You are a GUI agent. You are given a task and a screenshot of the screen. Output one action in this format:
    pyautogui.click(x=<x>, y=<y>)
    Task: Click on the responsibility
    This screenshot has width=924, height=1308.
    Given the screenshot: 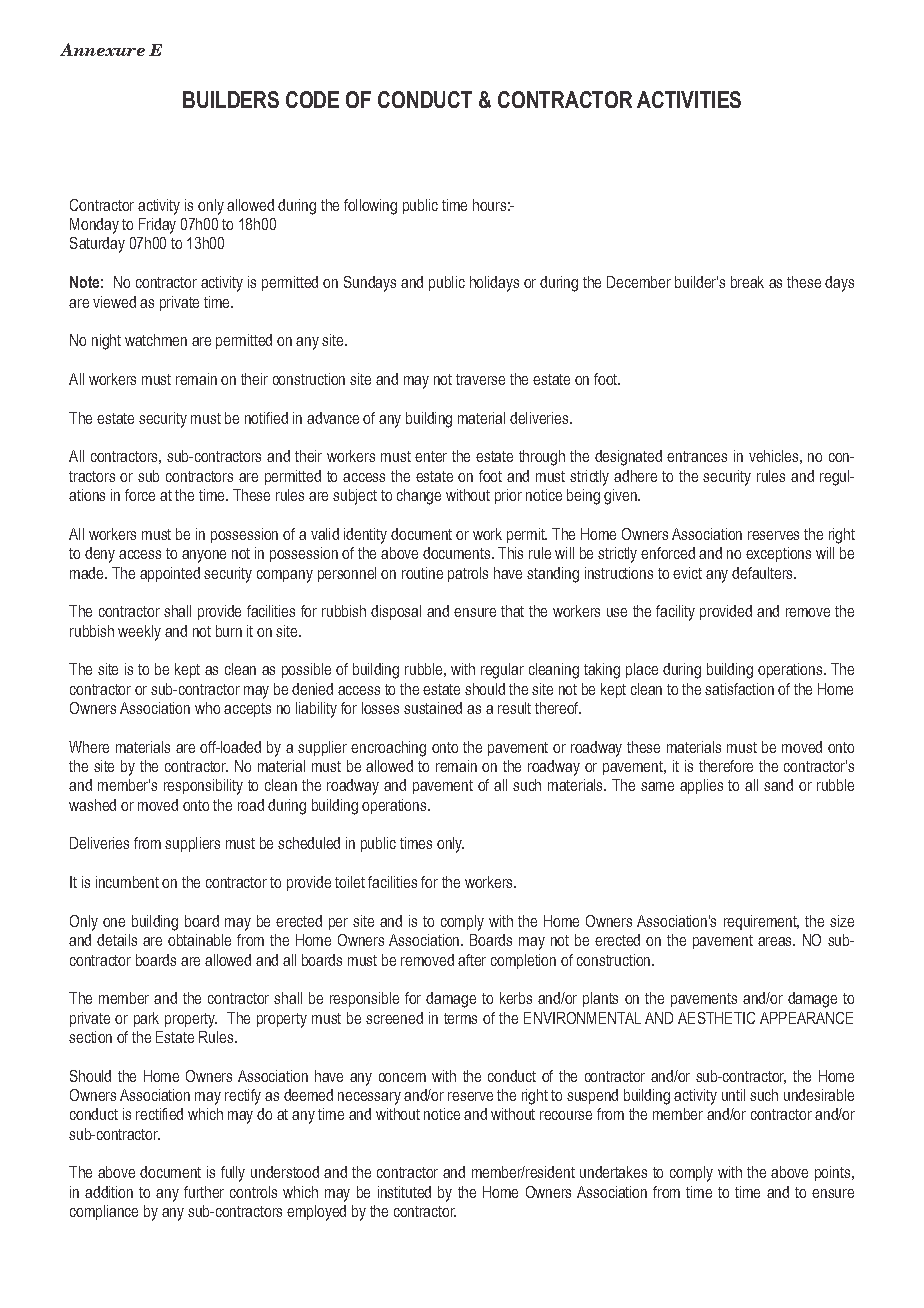 What is the action you would take?
    pyautogui.click(x=203, y=787)
